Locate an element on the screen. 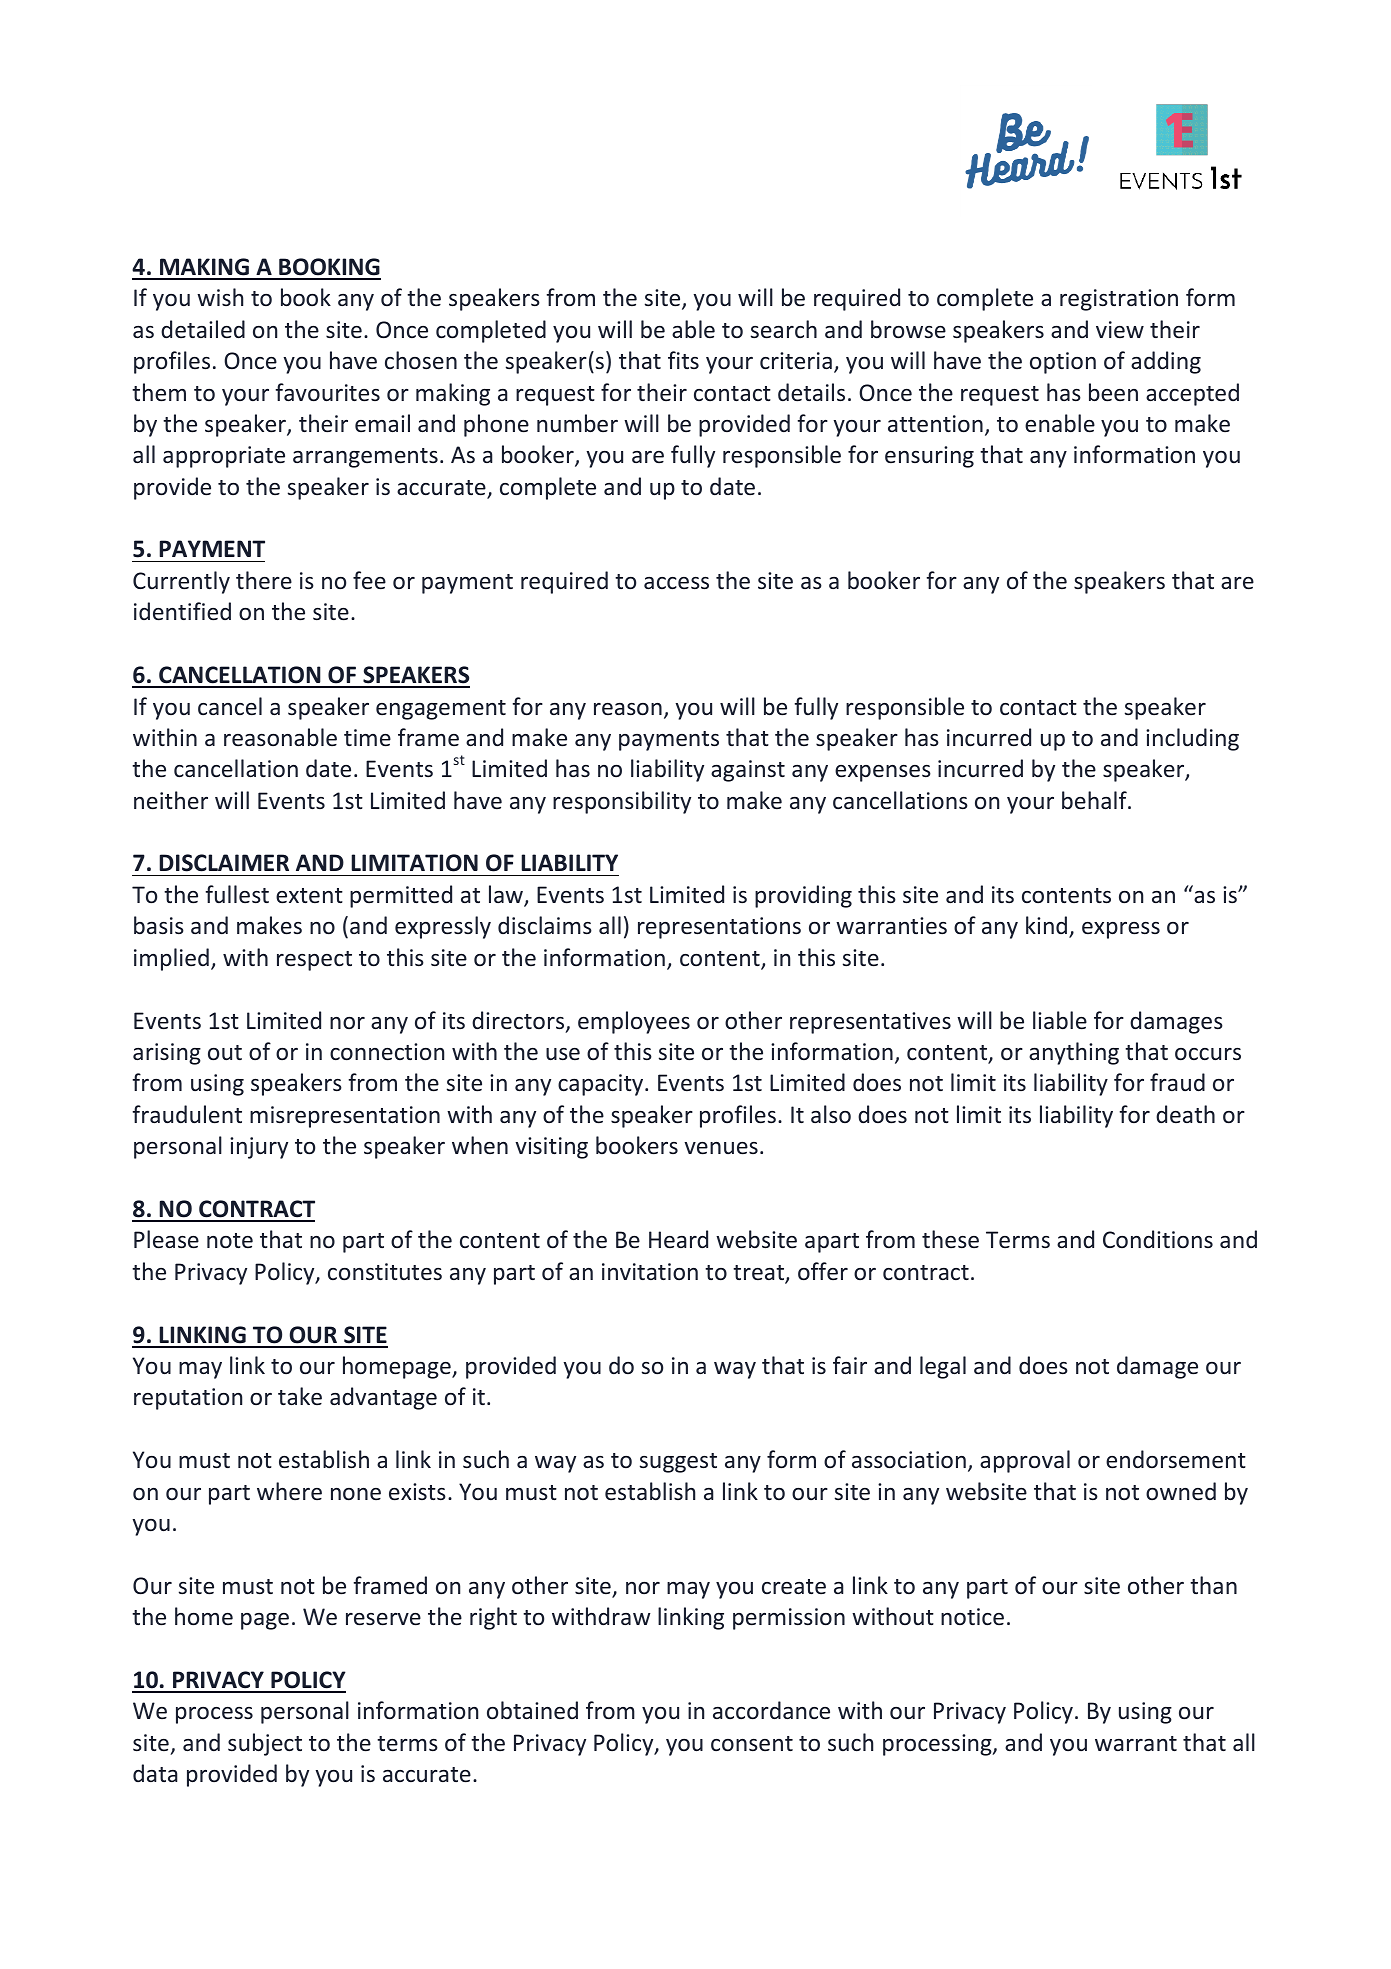 This screenshot has width=1391, height=1969. fits is located at coordinates (683, 360).
